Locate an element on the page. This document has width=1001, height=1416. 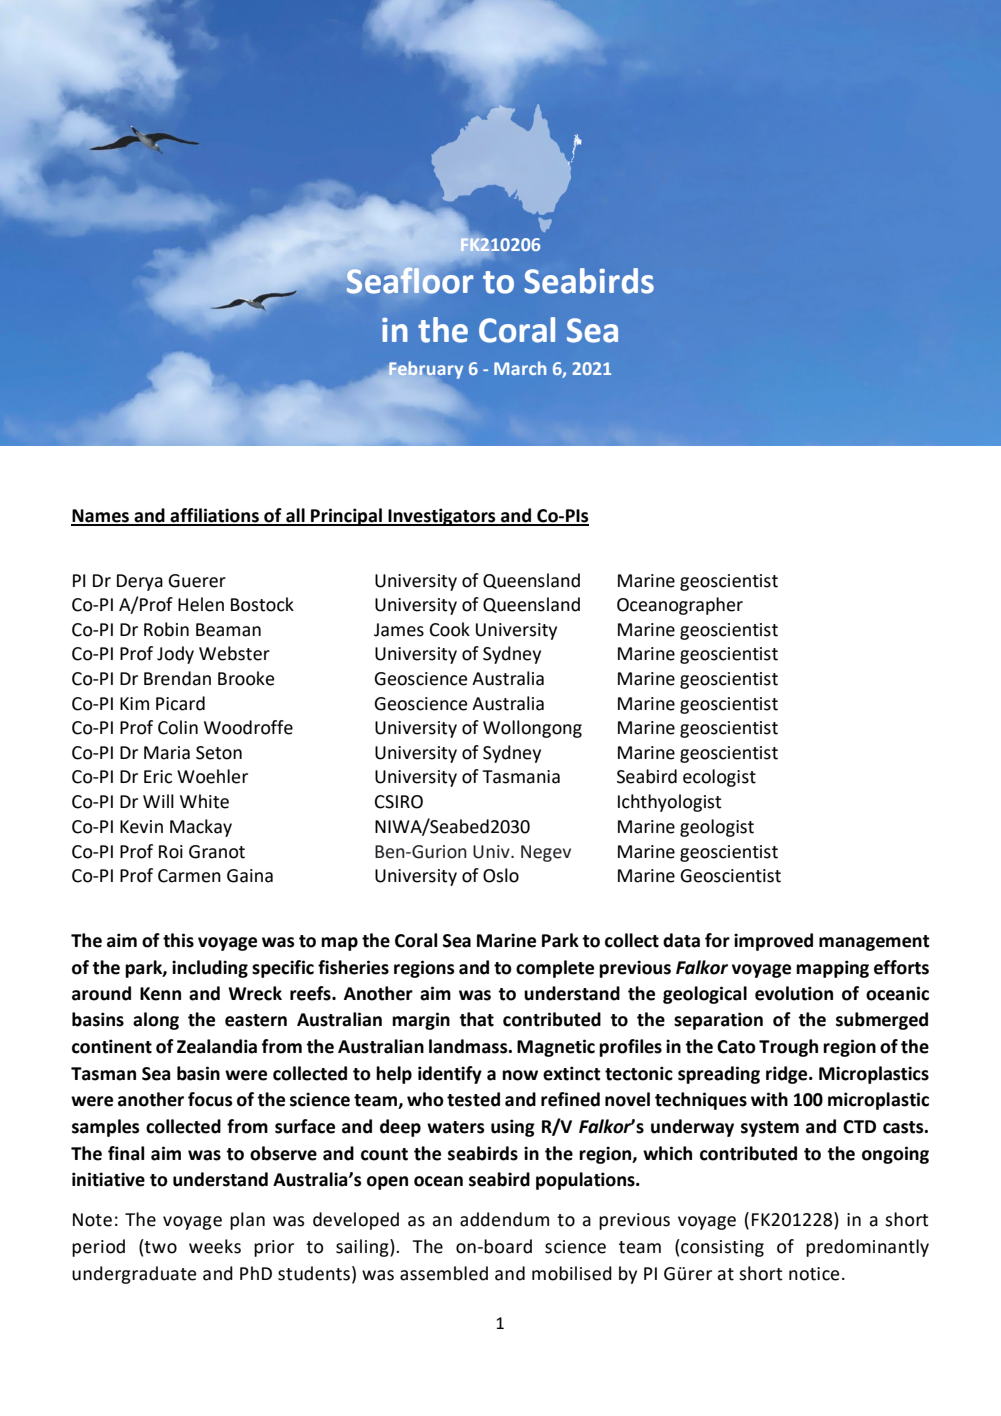
March is located at coordinates (520, 368).
